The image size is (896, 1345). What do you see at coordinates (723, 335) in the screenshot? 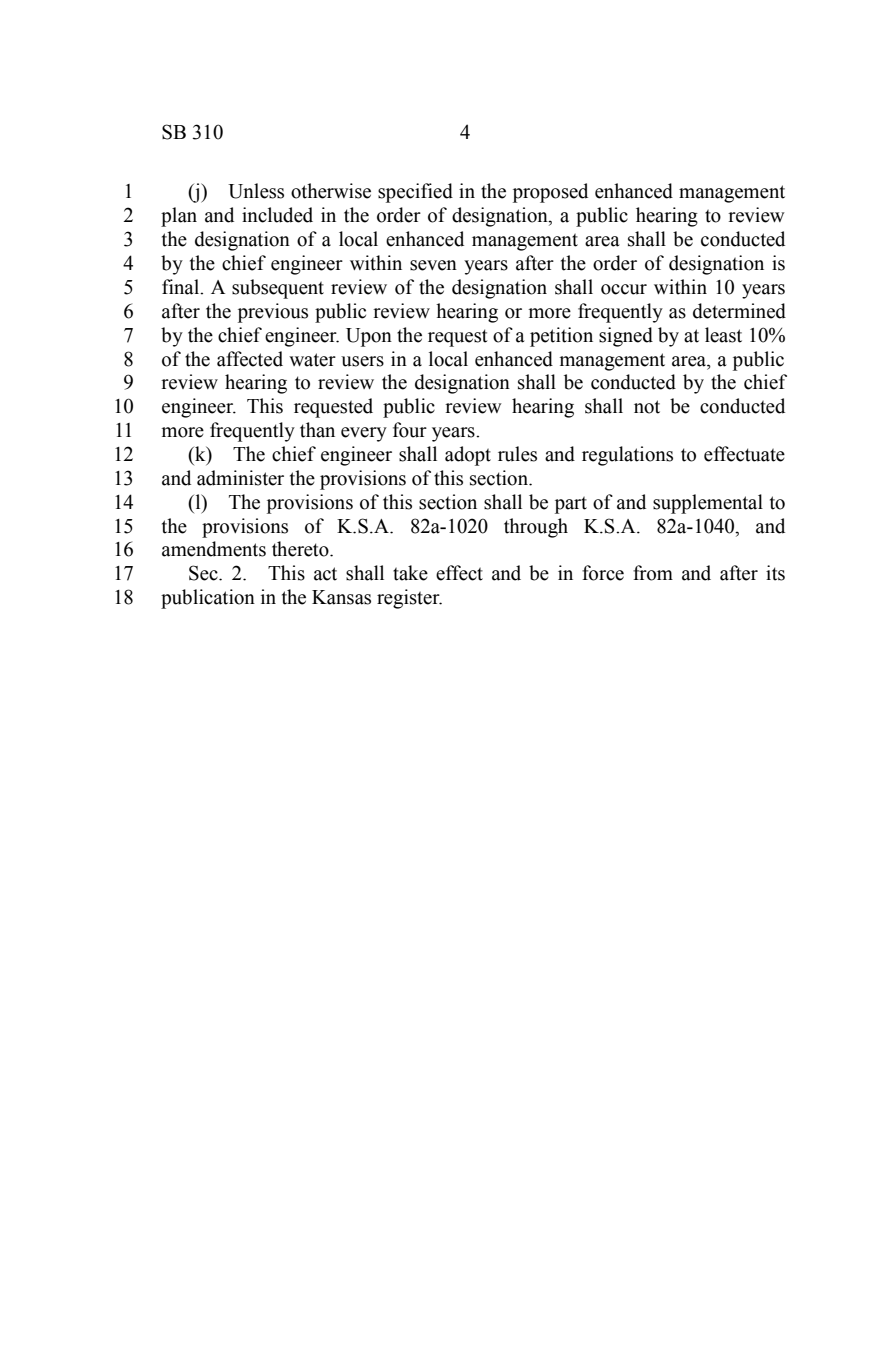
I see `least` at bounding box center [723, 335].
